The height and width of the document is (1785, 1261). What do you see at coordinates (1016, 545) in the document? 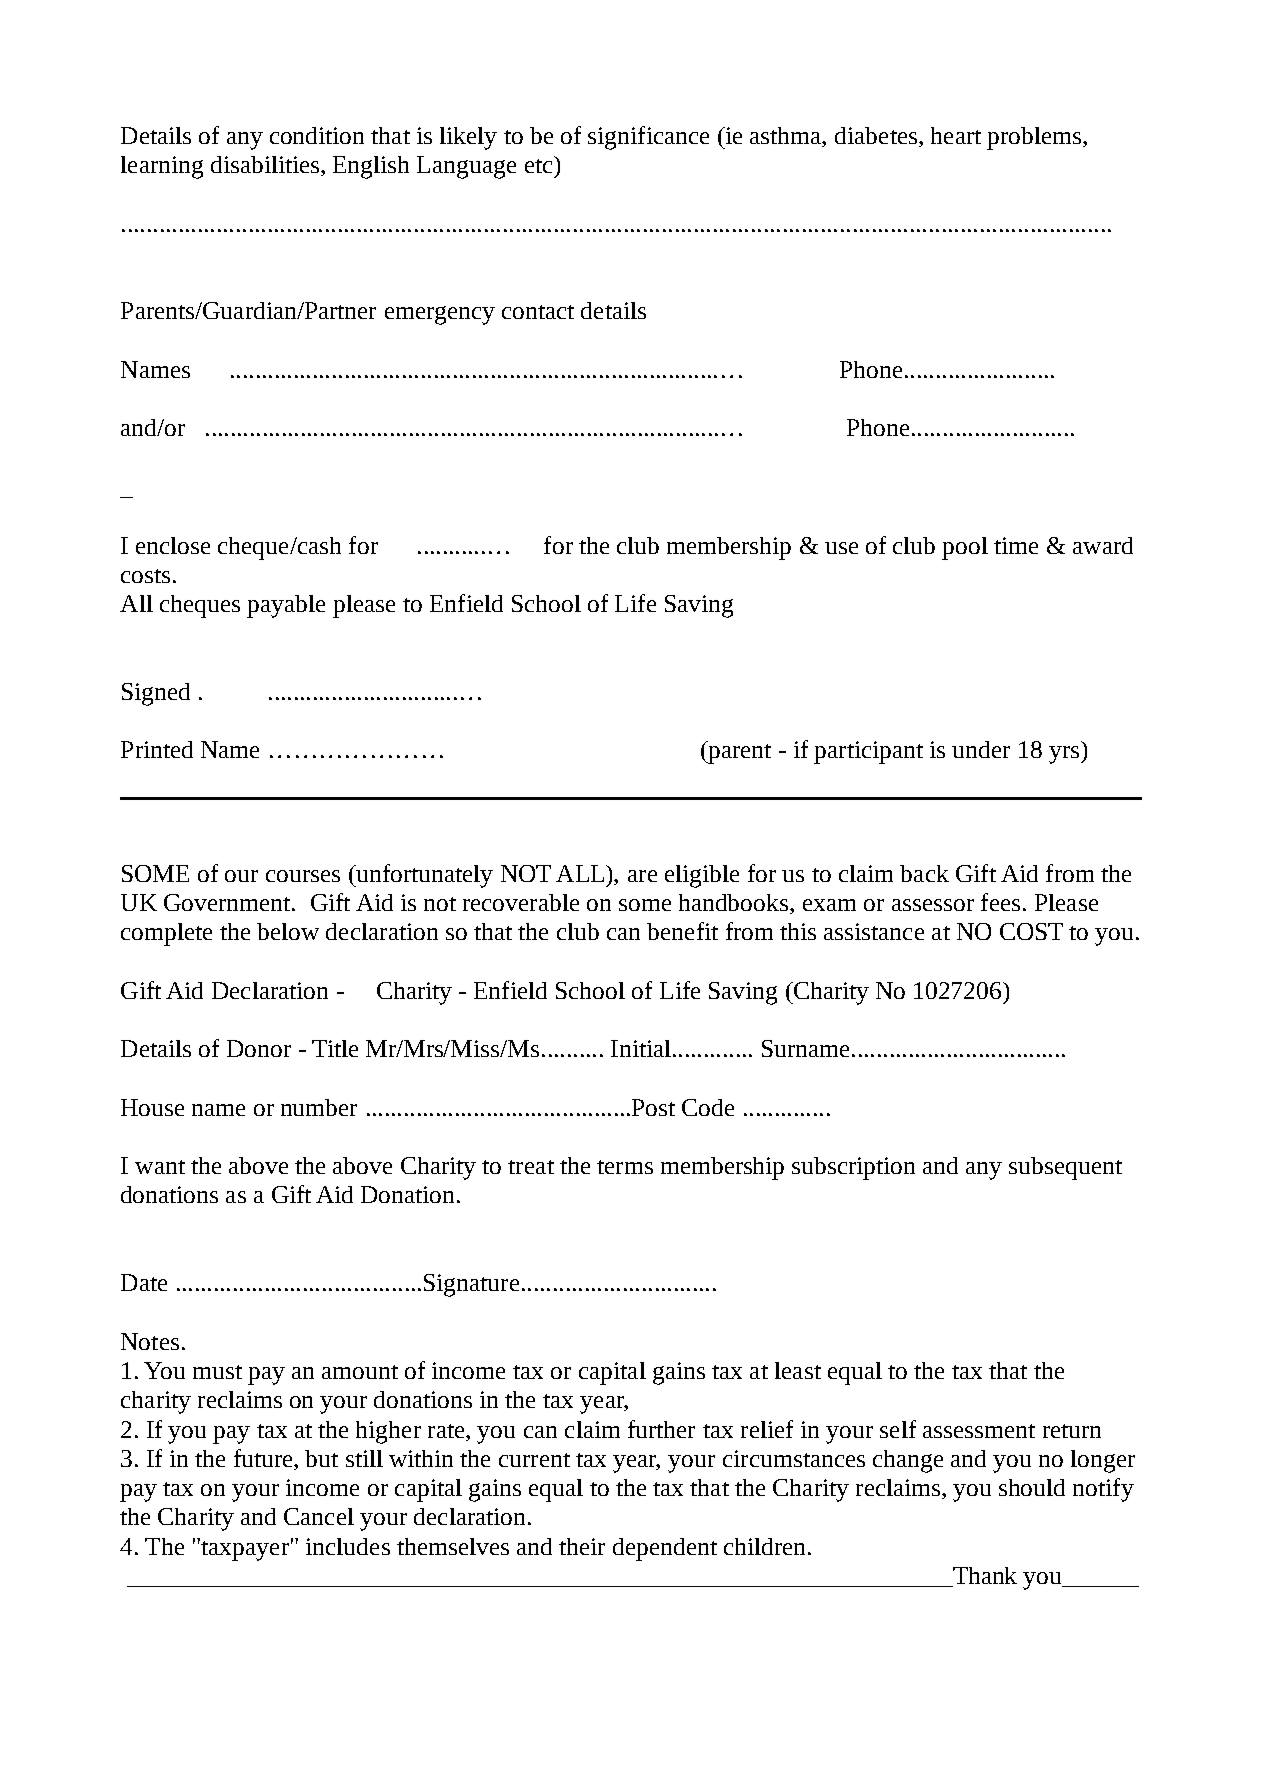
I see `time` at bounding box center [1016, 545].
